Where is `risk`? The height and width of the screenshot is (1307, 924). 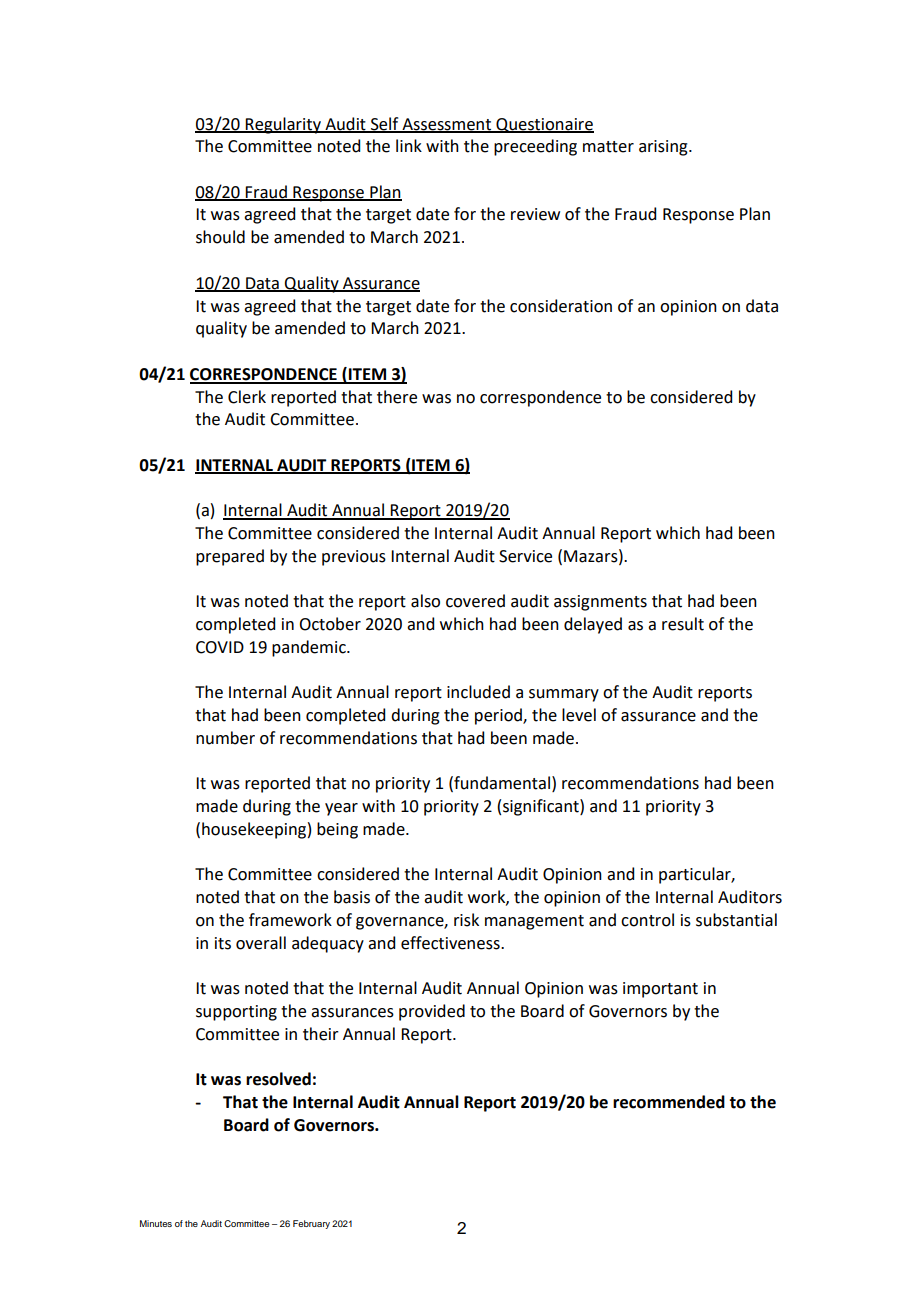 risk is located at coordinates (466, 920).
